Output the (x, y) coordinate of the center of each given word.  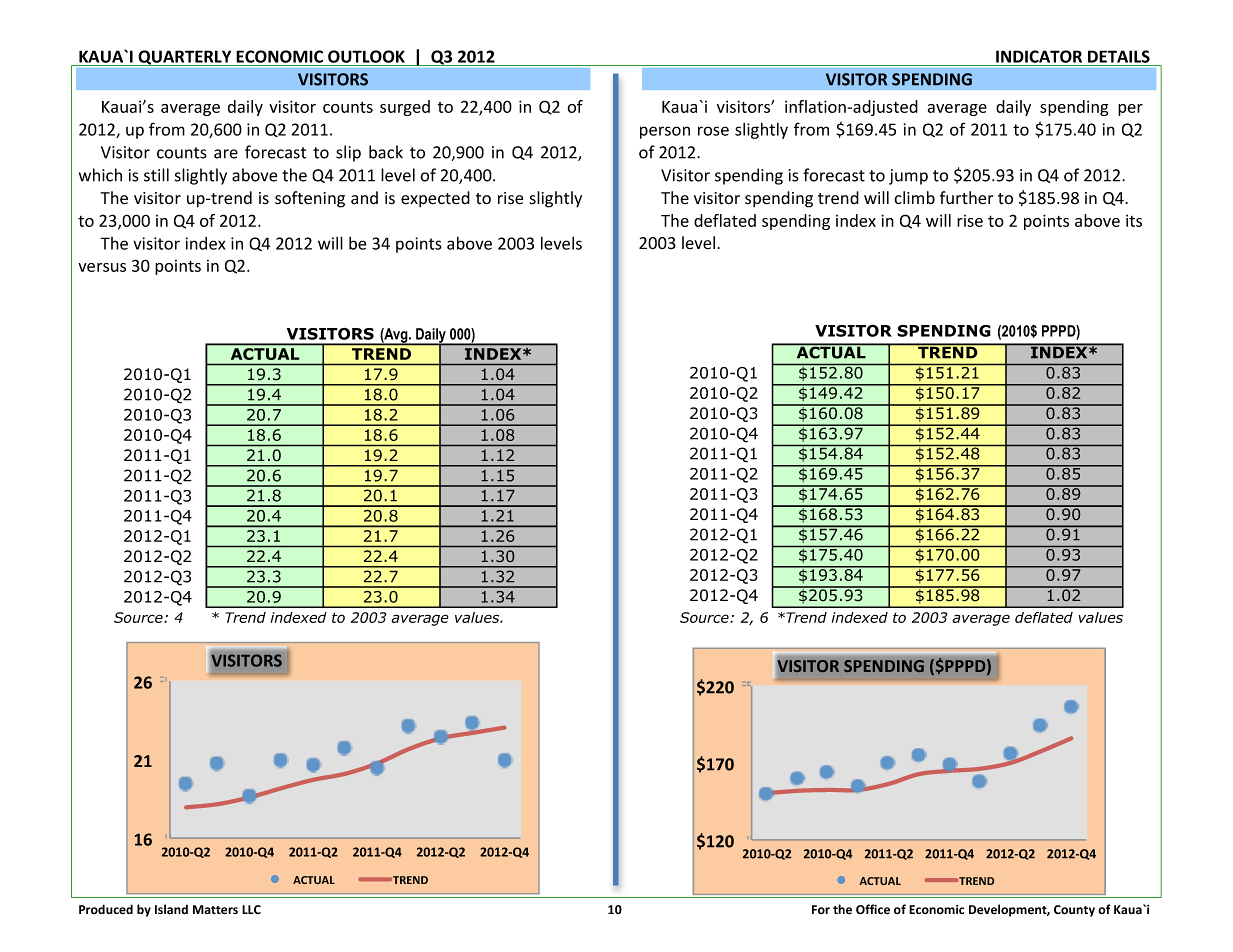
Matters (215, 910)
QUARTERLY (185, 58)
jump (908, 177)
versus (102, 267)
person (665, 132)
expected (435, 199)
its (1134, 220)
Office (873, 909)
